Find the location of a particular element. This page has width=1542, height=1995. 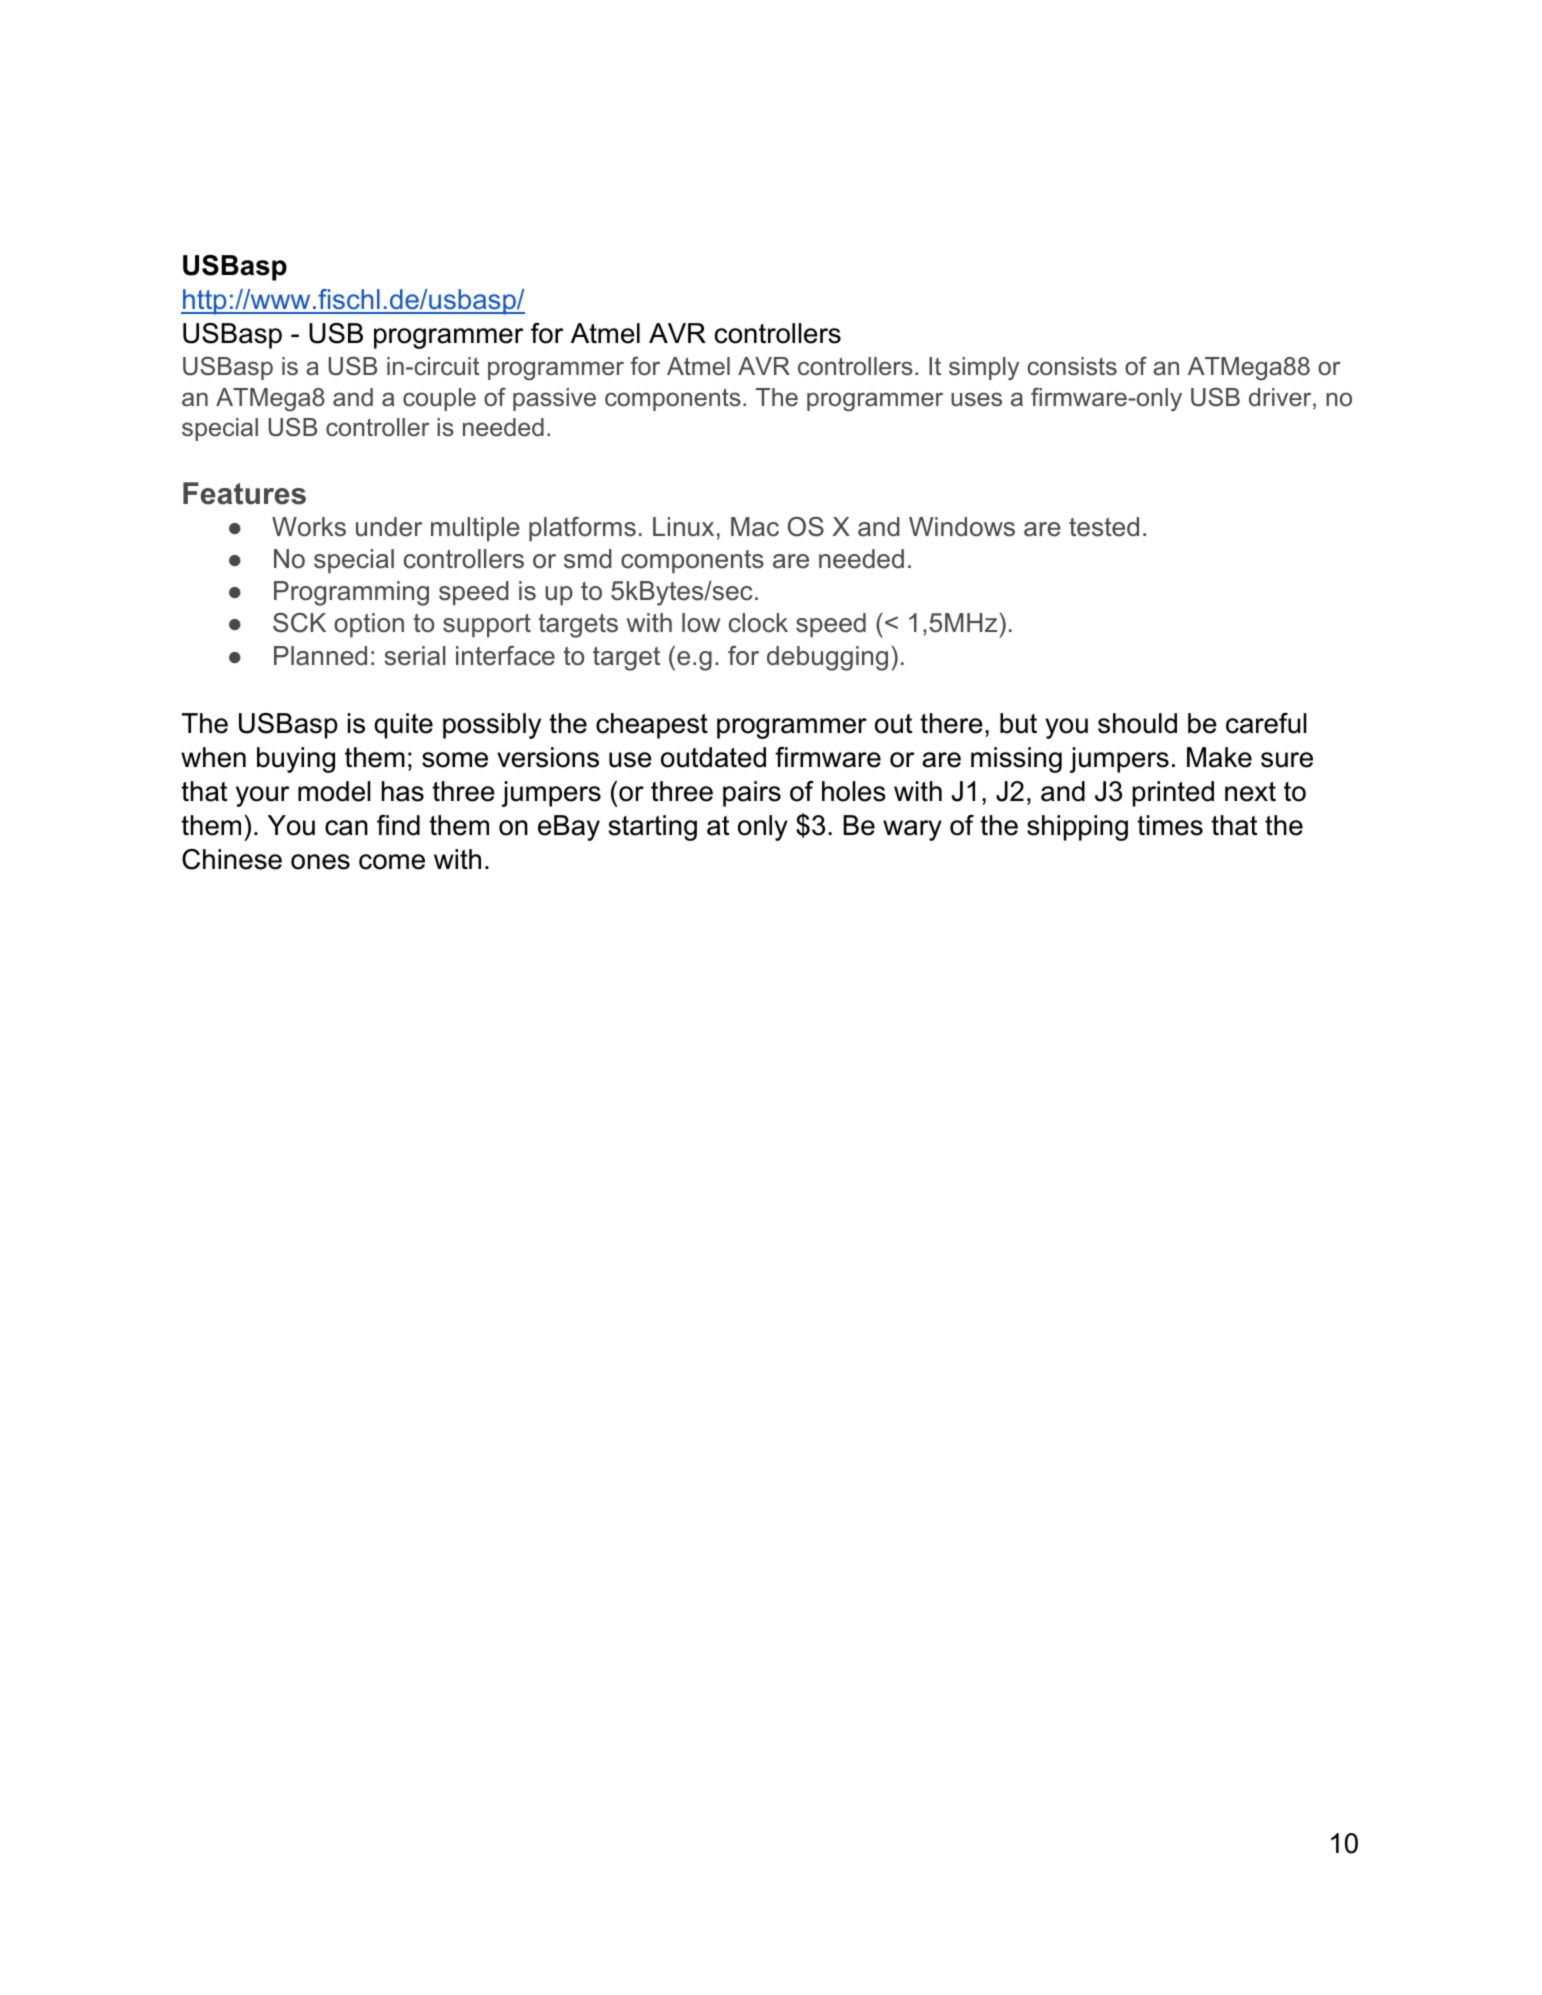

starting is located at coordinates (652, 828).
